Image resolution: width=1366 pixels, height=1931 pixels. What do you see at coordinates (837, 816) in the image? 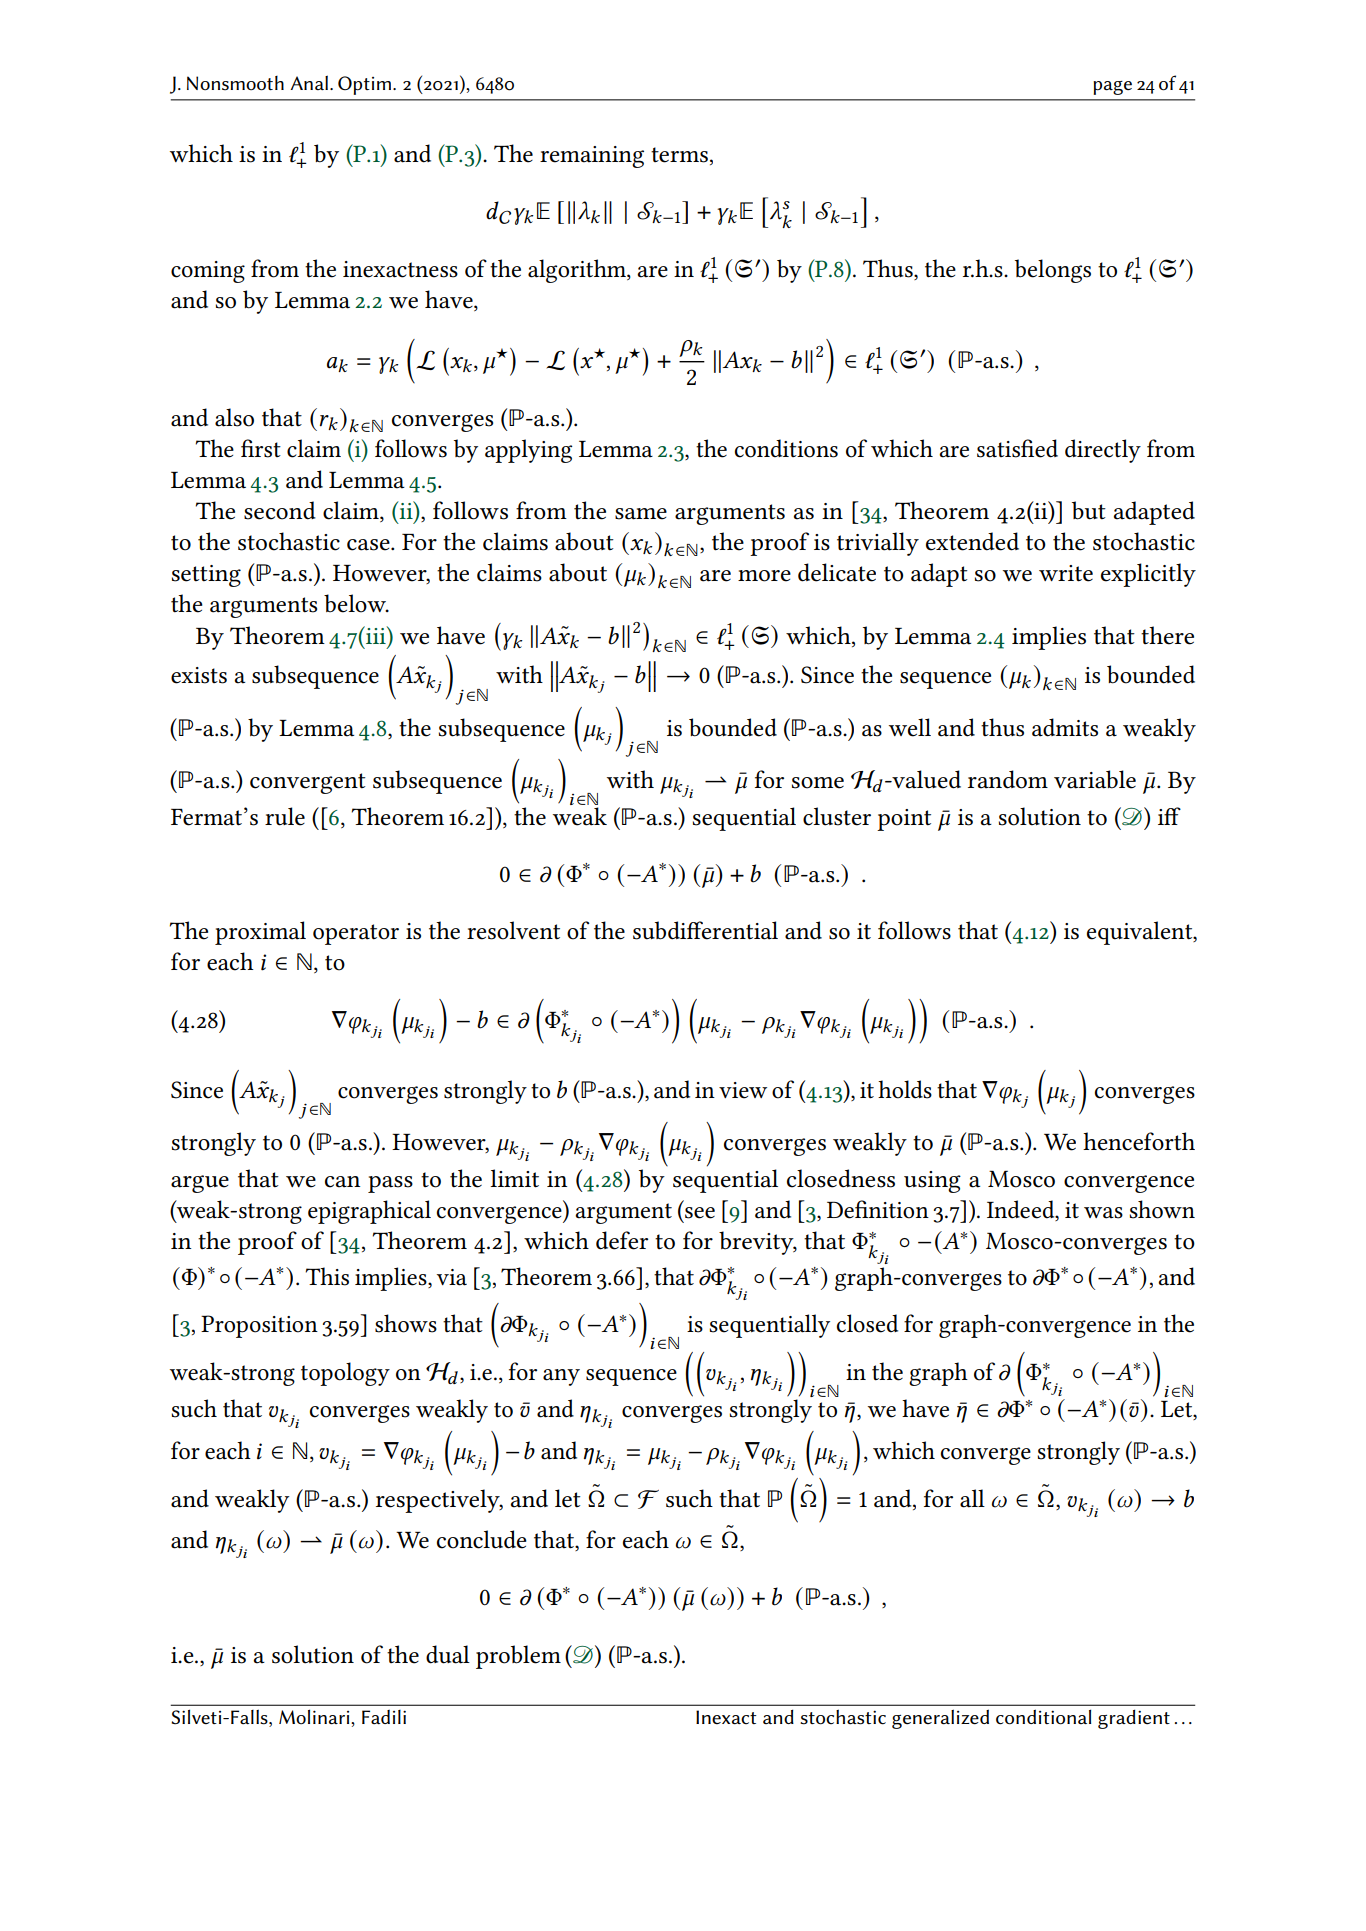
I see `cluster` at bounding box center [837, 816].
